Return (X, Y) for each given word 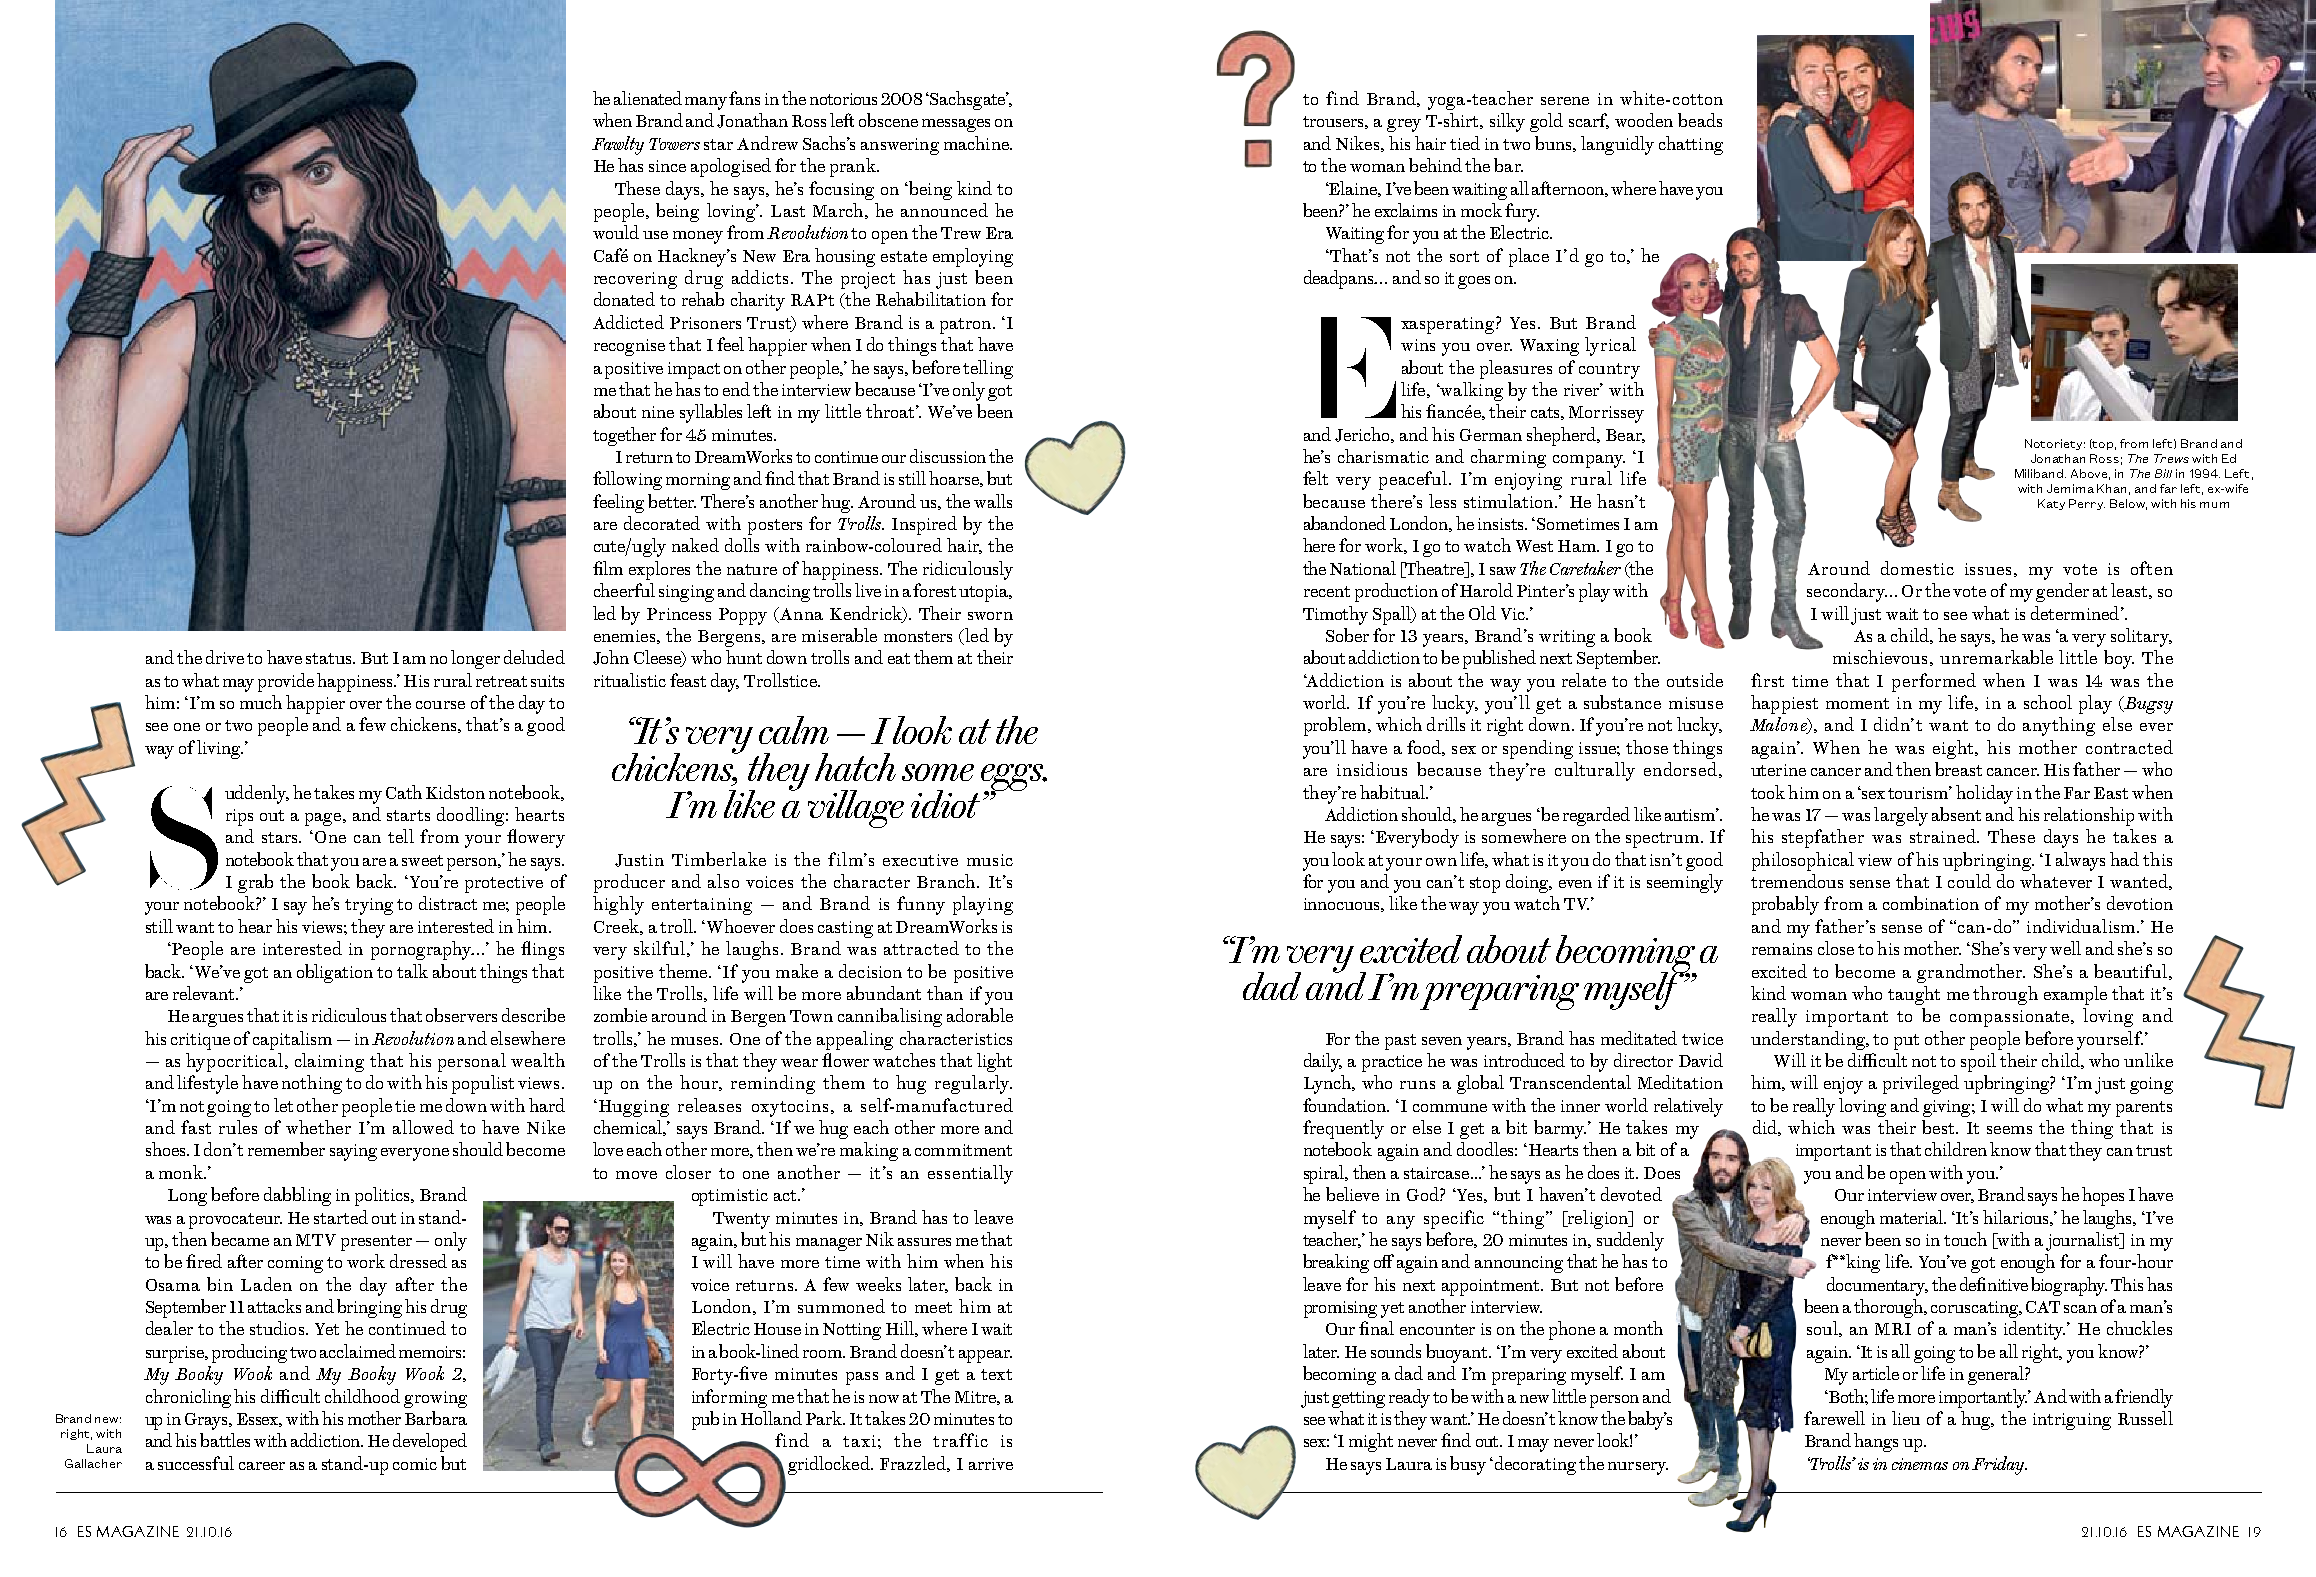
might (1371, 1442)
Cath (404, 792)
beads (1700, 120)
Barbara (436, 1418)
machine (977, 143)
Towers (674, 144)
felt (1315, 478)
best (1939, 1127)
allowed (423, 1127)
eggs (1013, 779)
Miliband (2040, 473)
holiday (1984, 794)
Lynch (1329, 1084)
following (627, 480)
